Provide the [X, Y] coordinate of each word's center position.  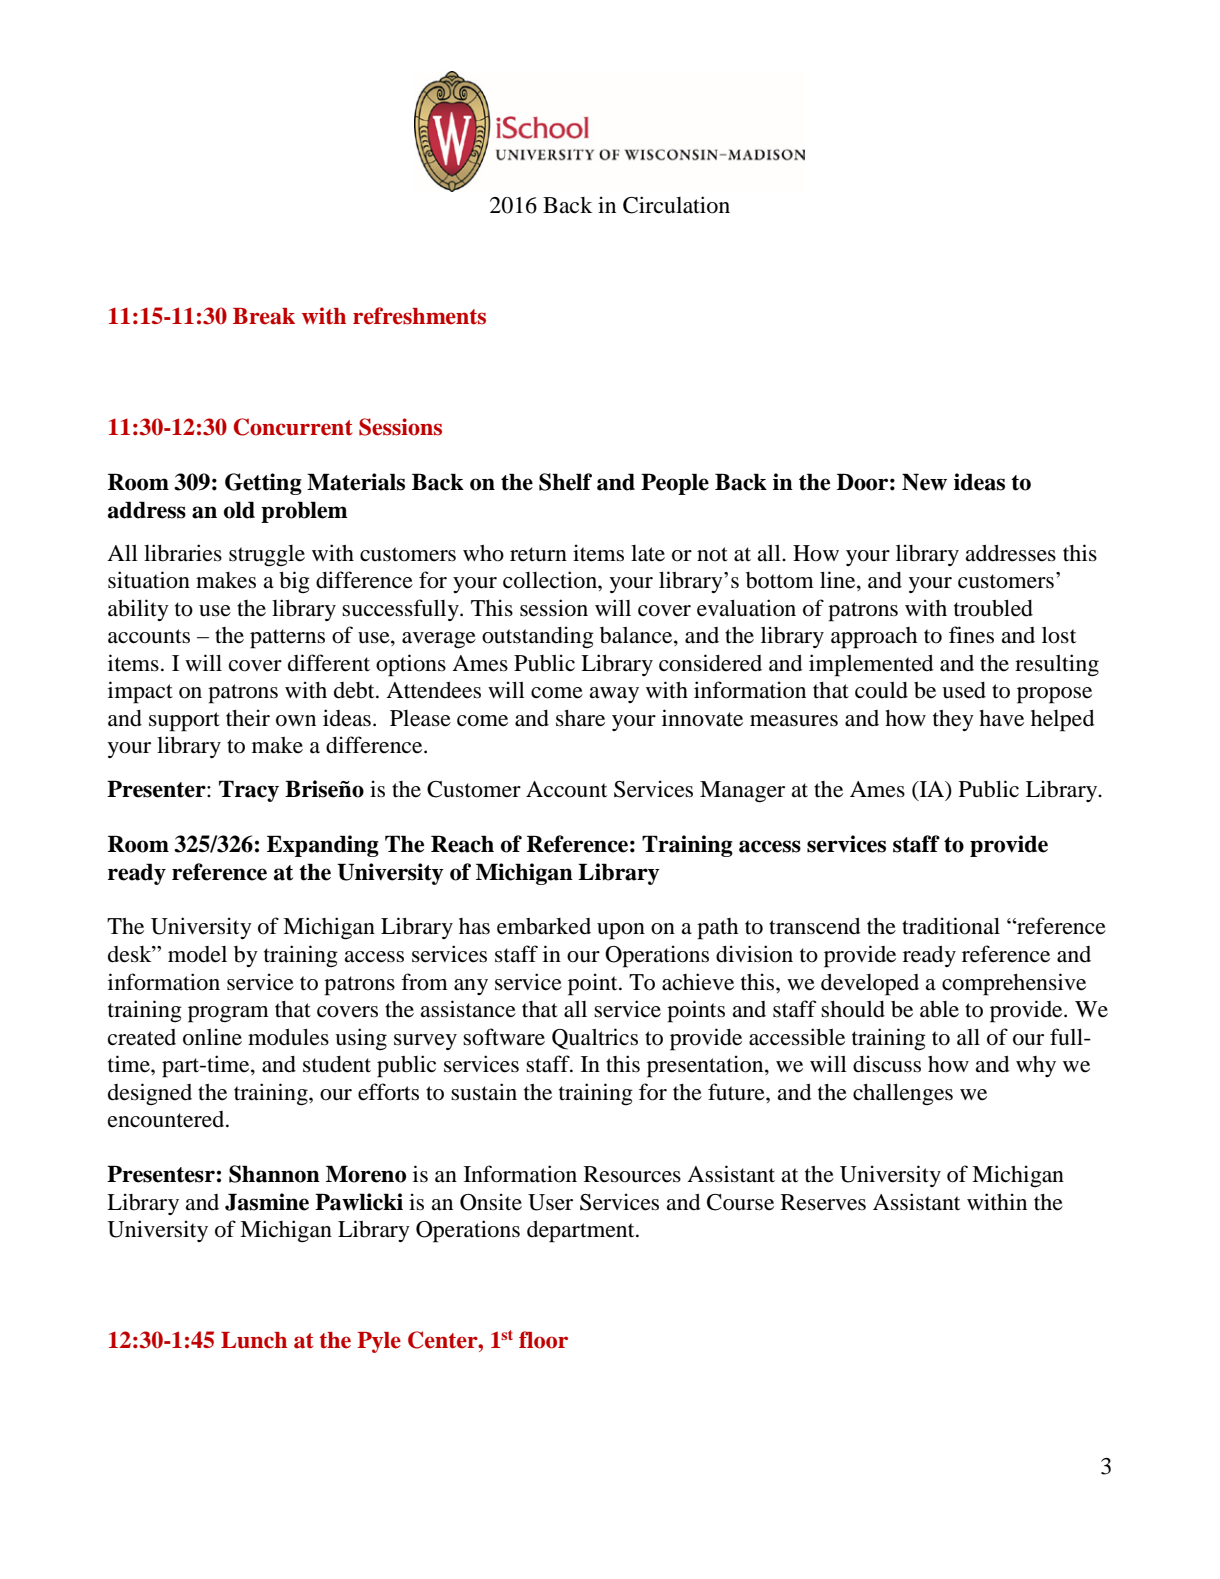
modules [288, 1037]
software [504, 1037]
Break [264, 316]
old [239, 510]
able [939, 1009]
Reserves [823, 1202]
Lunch [254, 1340]
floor [543, 1340]
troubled [993, 608]
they [953, 720]
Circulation [676, 205]
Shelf [565, 482]
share [580, 718]
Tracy [249, 791]
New [924, 482]
